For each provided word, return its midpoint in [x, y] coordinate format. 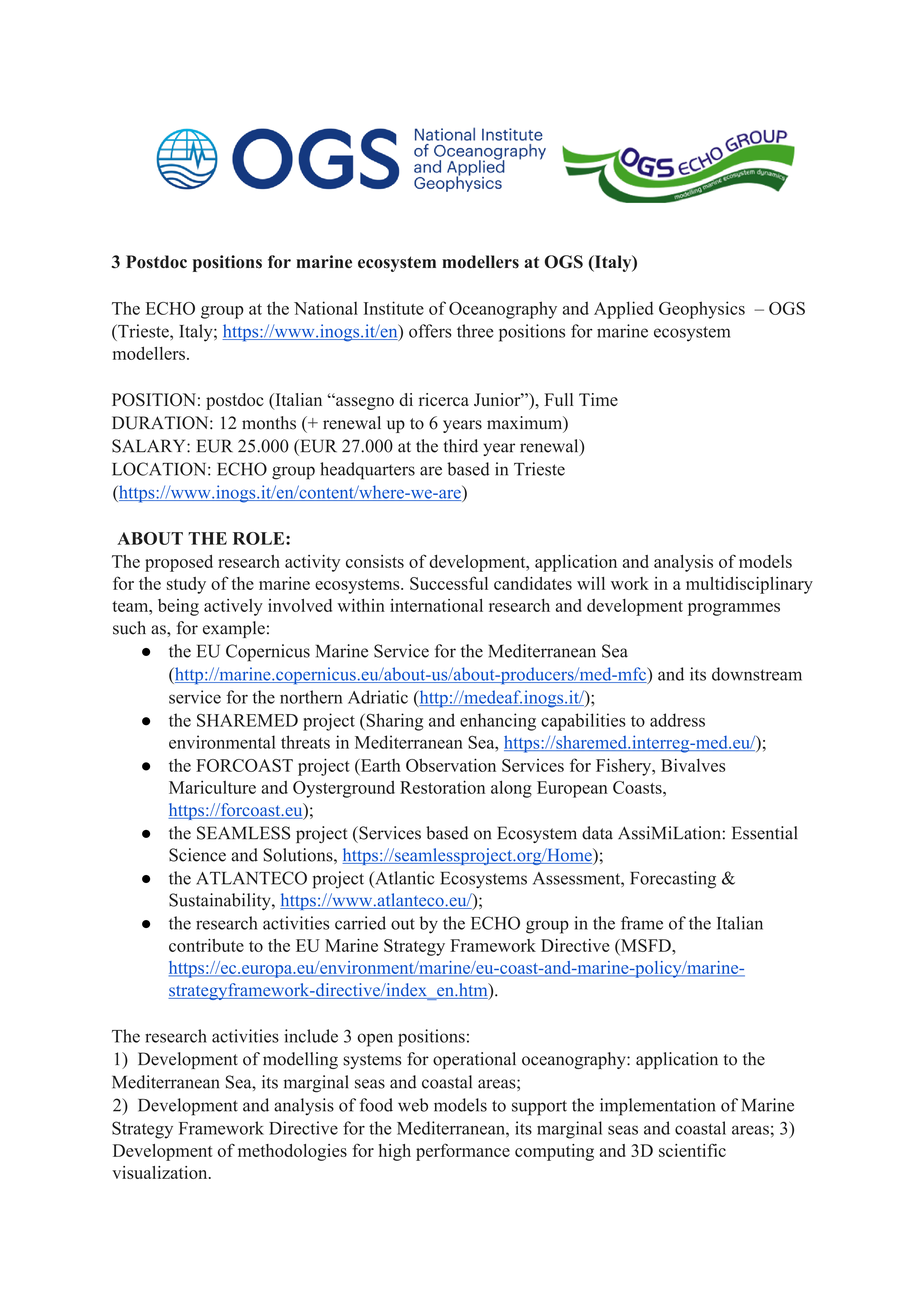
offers [430, 331]
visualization [161, 1172]
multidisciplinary [749, 585]
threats [305, 742]
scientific [692, 1150]
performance [463, 1152]
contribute [206, 945]
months [269, 423]
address [677, 720]
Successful [449, 583]
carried [360, 923]
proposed [179, 563]
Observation [451, 765]
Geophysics [702, 310]
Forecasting [673, 880]
